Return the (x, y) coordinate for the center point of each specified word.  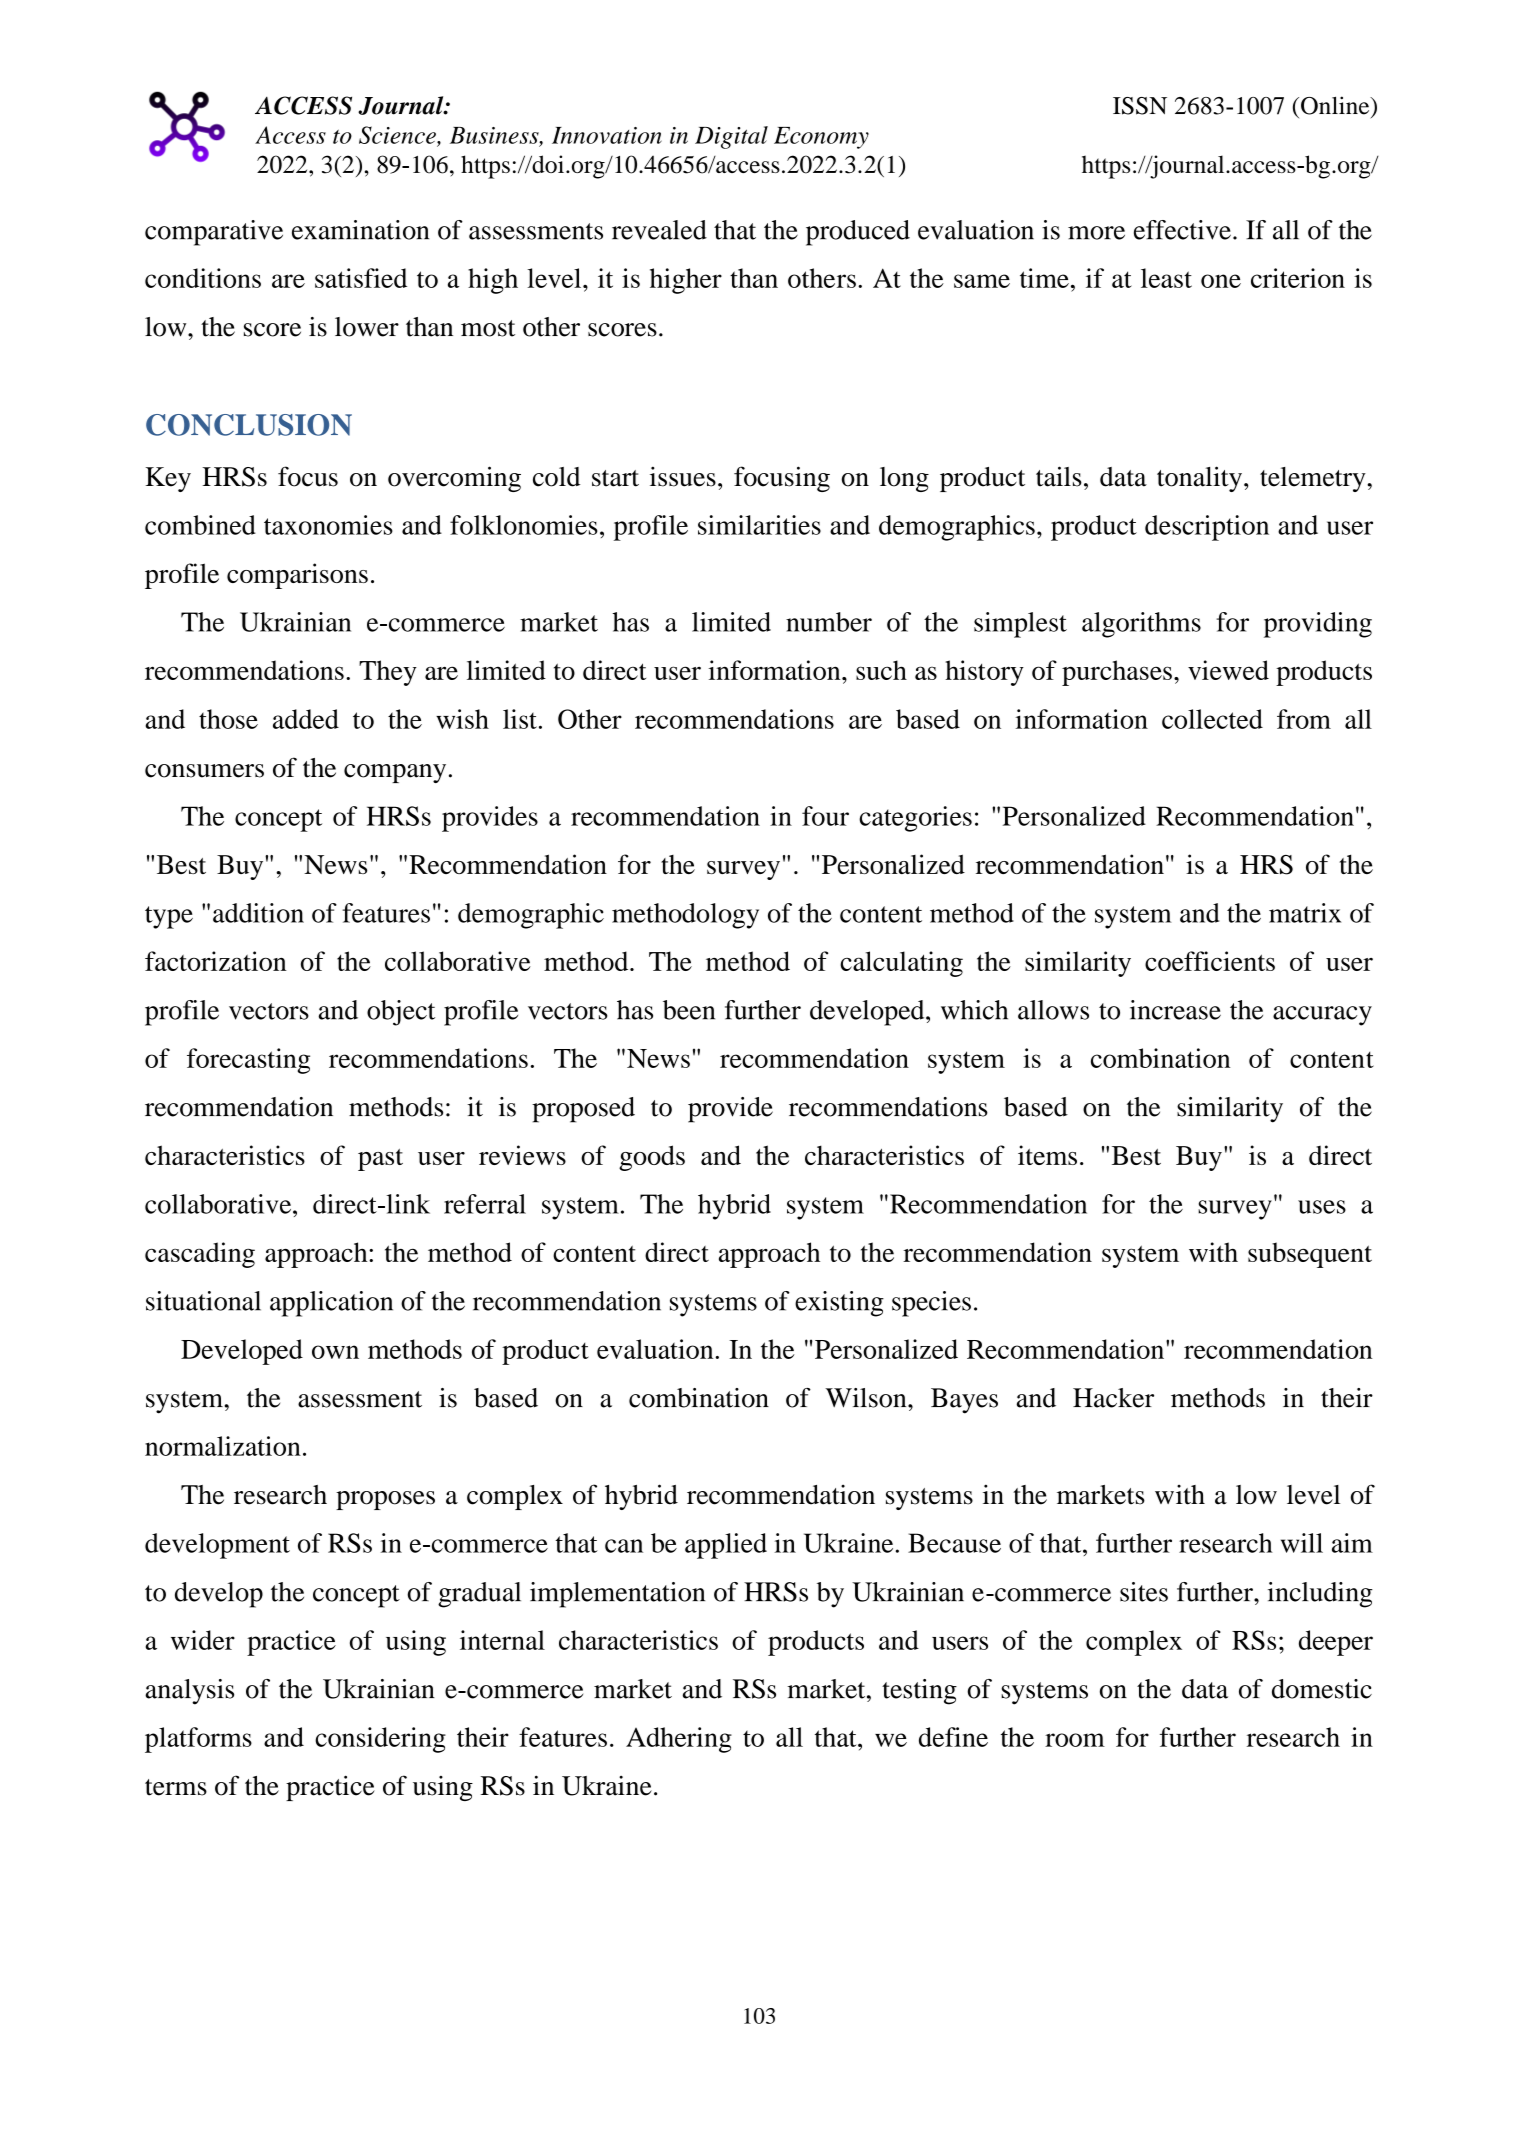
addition (258, 913)
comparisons (297, 576)
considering (380, 1740)
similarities (759, 525)
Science (398, 136)
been (689, 1010)
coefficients (1210, 961)
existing (839, 1304)
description (1207, 528)
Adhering (679, 1740)
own (335, 1352)
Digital (731, 137)
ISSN (1140, 106)
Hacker (1113, 1398)
